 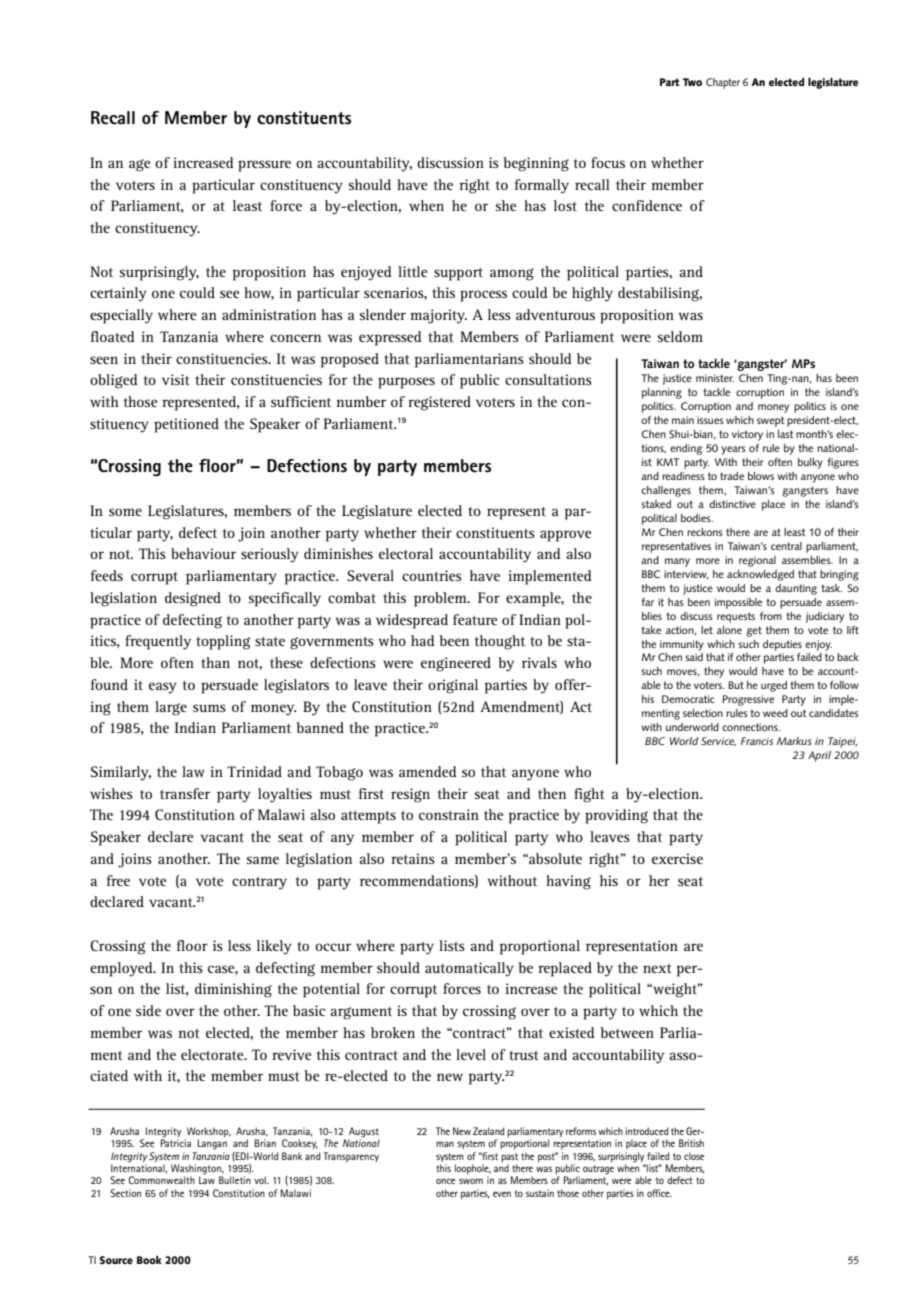 What do you see at coordinates (264, 166) in the screenshot?
I see `pressure` at bounding box center [264, 166].
